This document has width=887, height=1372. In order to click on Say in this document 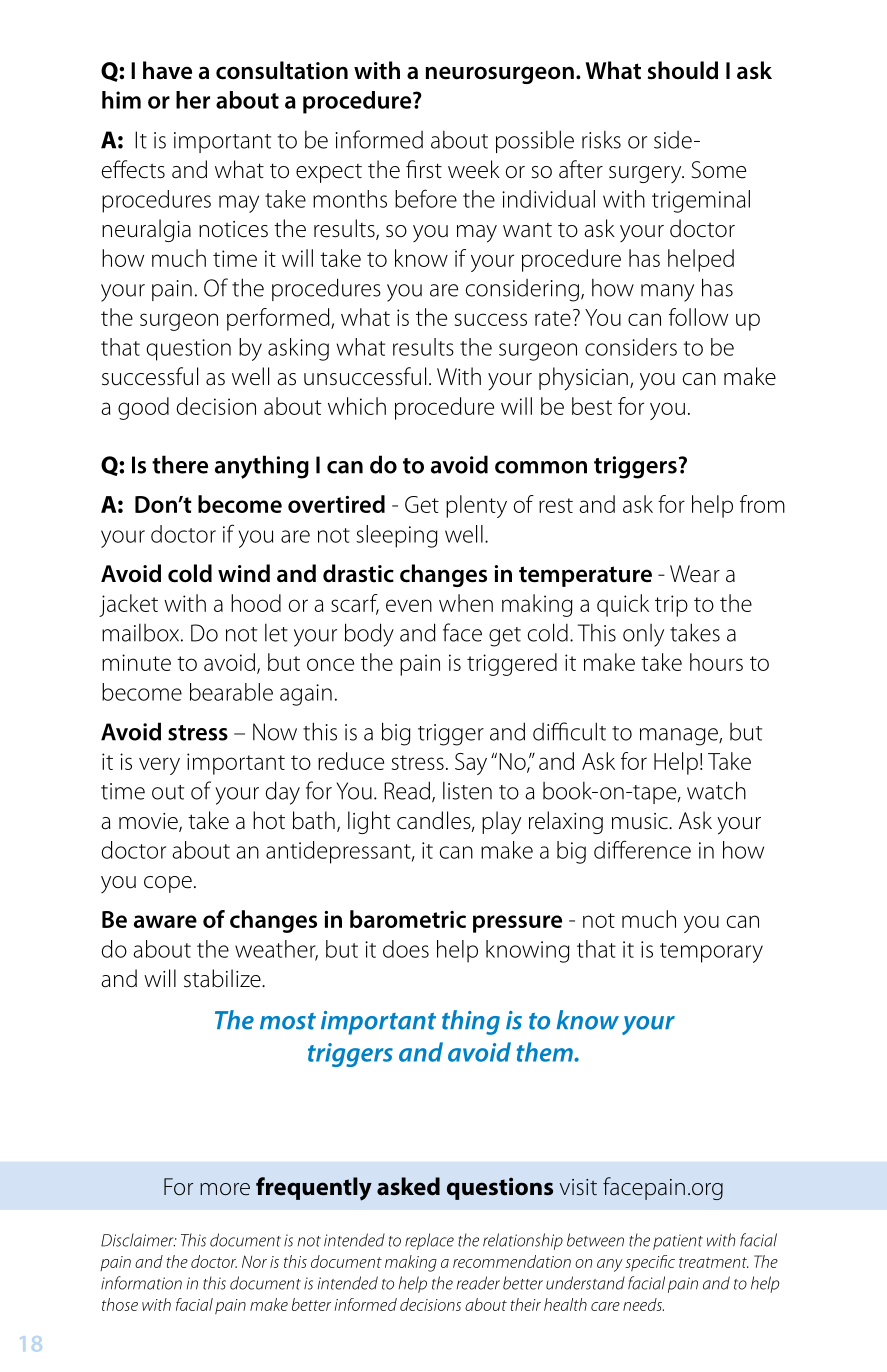, I will do `click(471, 764)`.
